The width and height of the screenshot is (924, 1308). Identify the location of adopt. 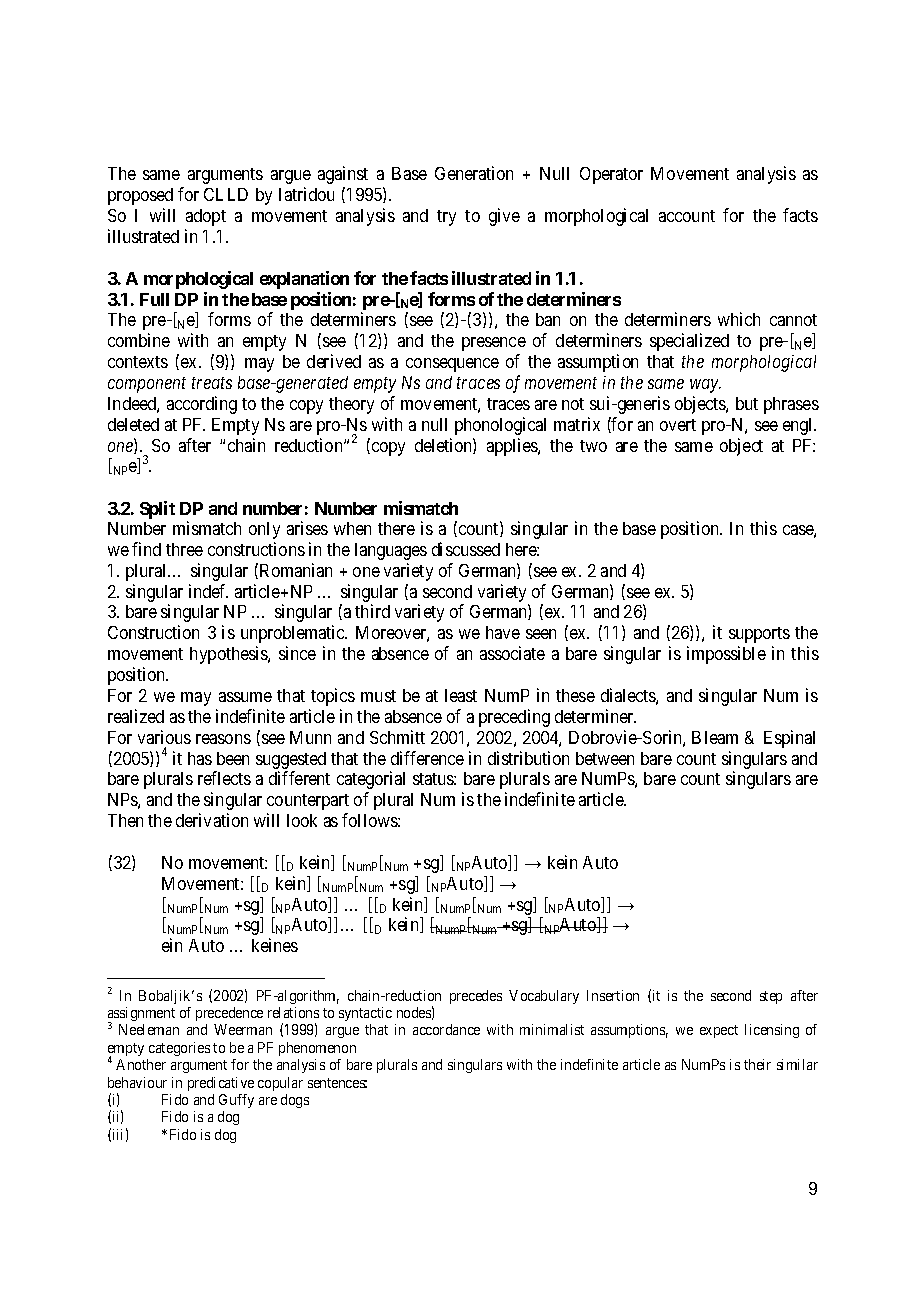
(206, 217).
